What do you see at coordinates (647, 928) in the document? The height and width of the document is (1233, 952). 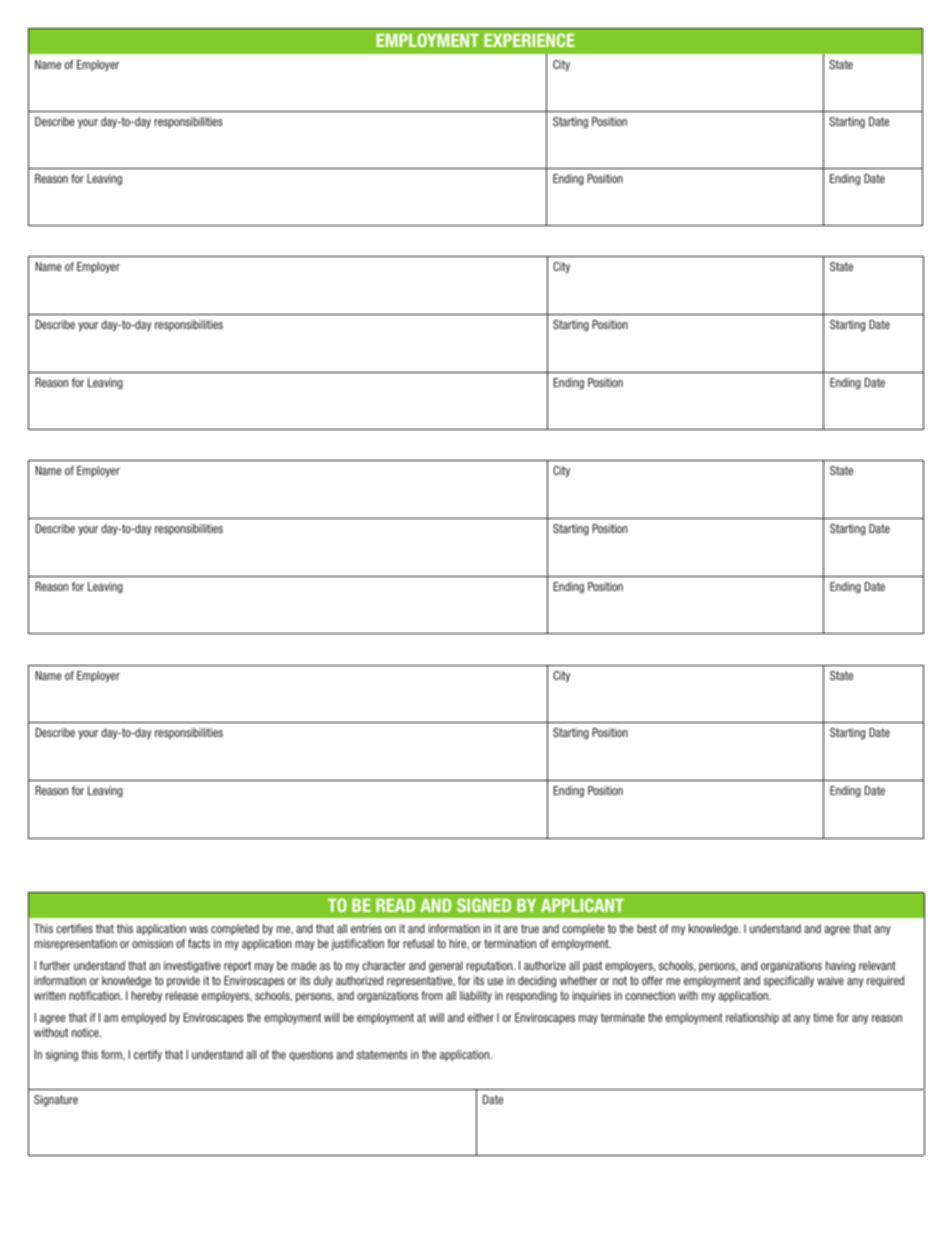 I see `best` at bounding box center [647, 928].
